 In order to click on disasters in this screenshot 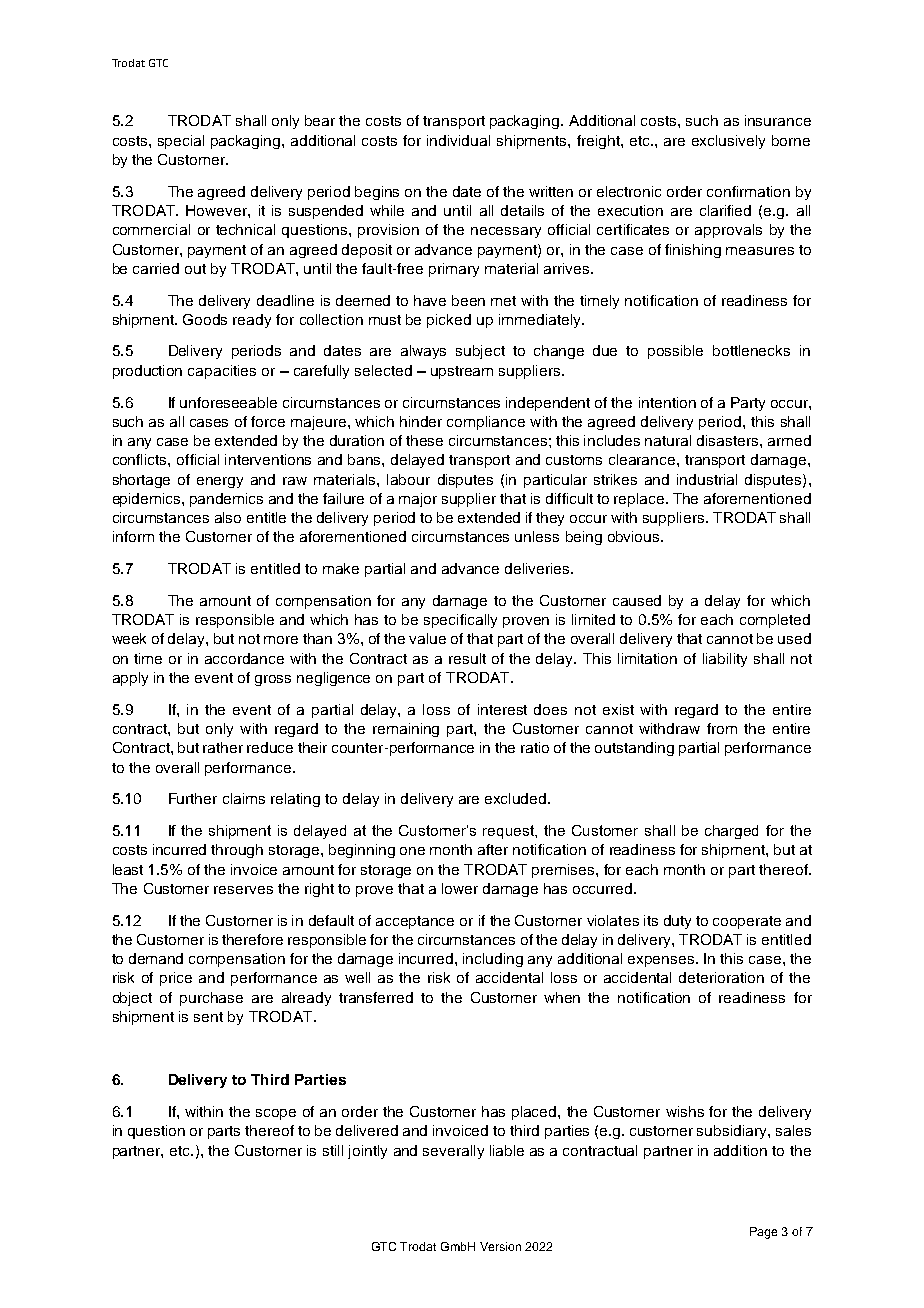, I will do `click(729, 440)`.
